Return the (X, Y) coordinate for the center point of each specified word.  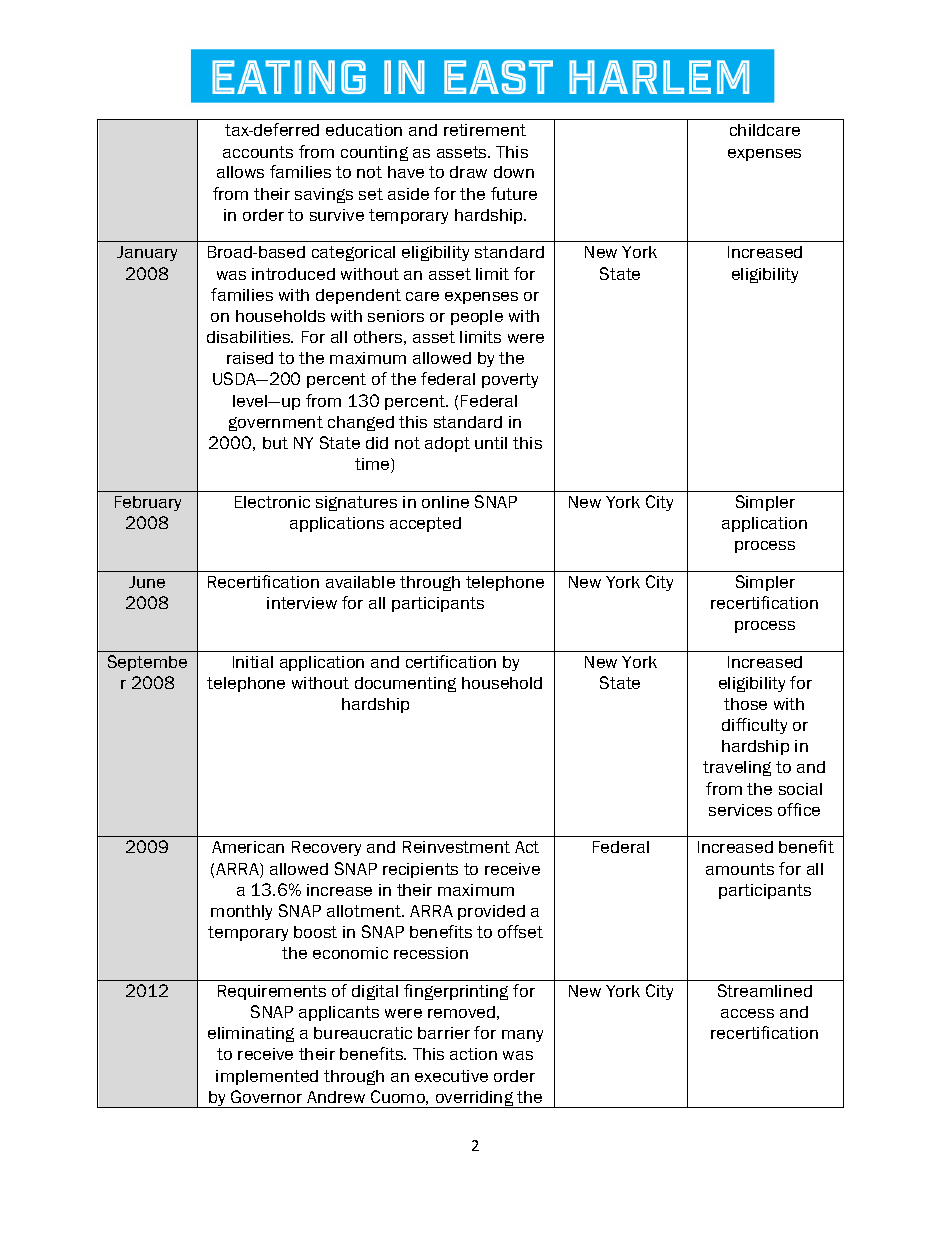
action (473, 1054)
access (747, 1013)
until (491, 443)
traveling (737, 768)
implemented (267, 1077)
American (248, 847)
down (514, 172)
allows (240, 172)
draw (468, 172)
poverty (510, 380)
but (275, 443)
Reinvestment (456, 847)
